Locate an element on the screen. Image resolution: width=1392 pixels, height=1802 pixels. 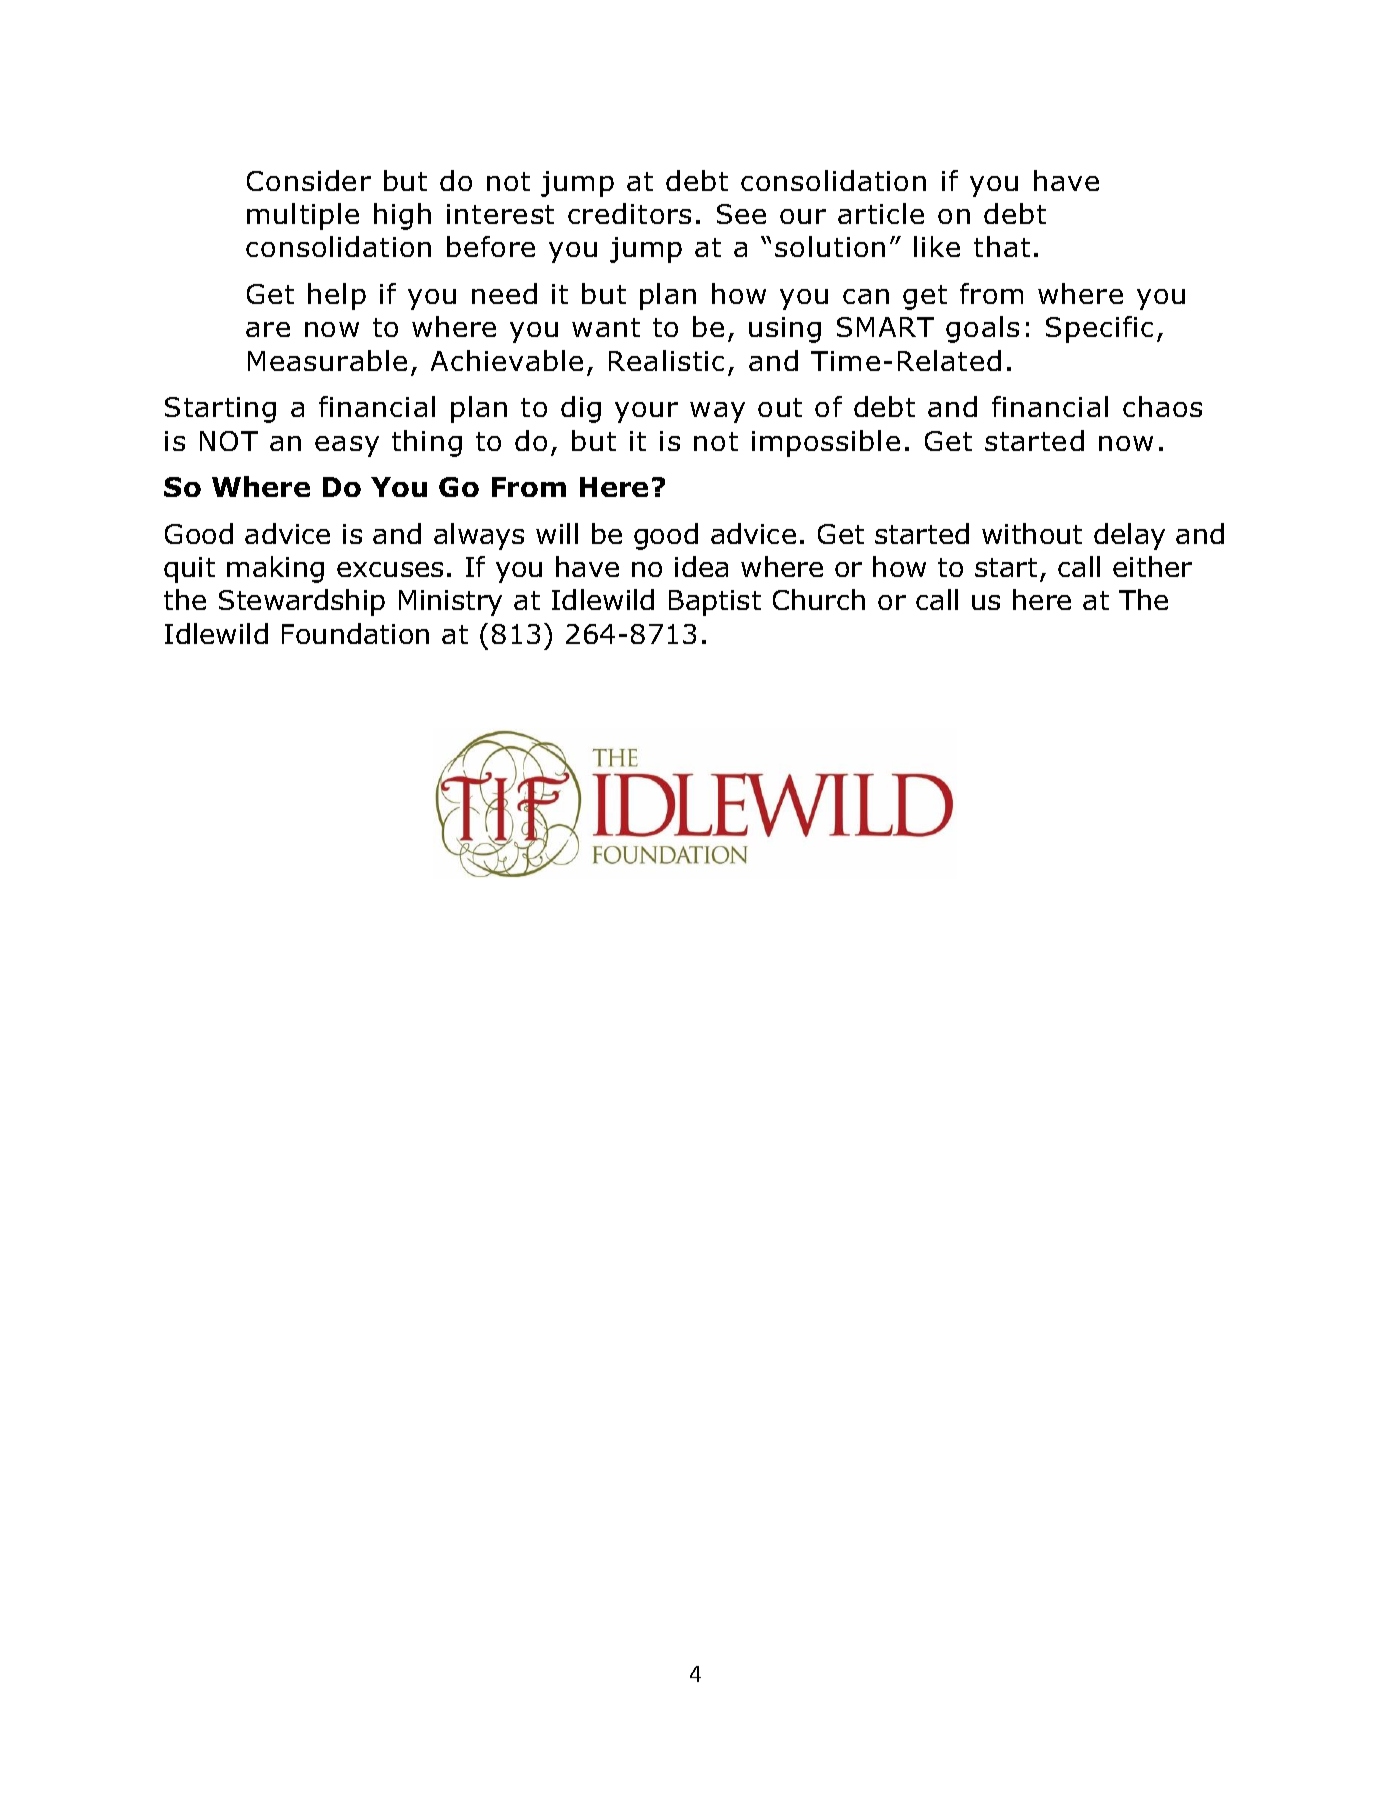
creditors is located at coordinates (629, 213).
